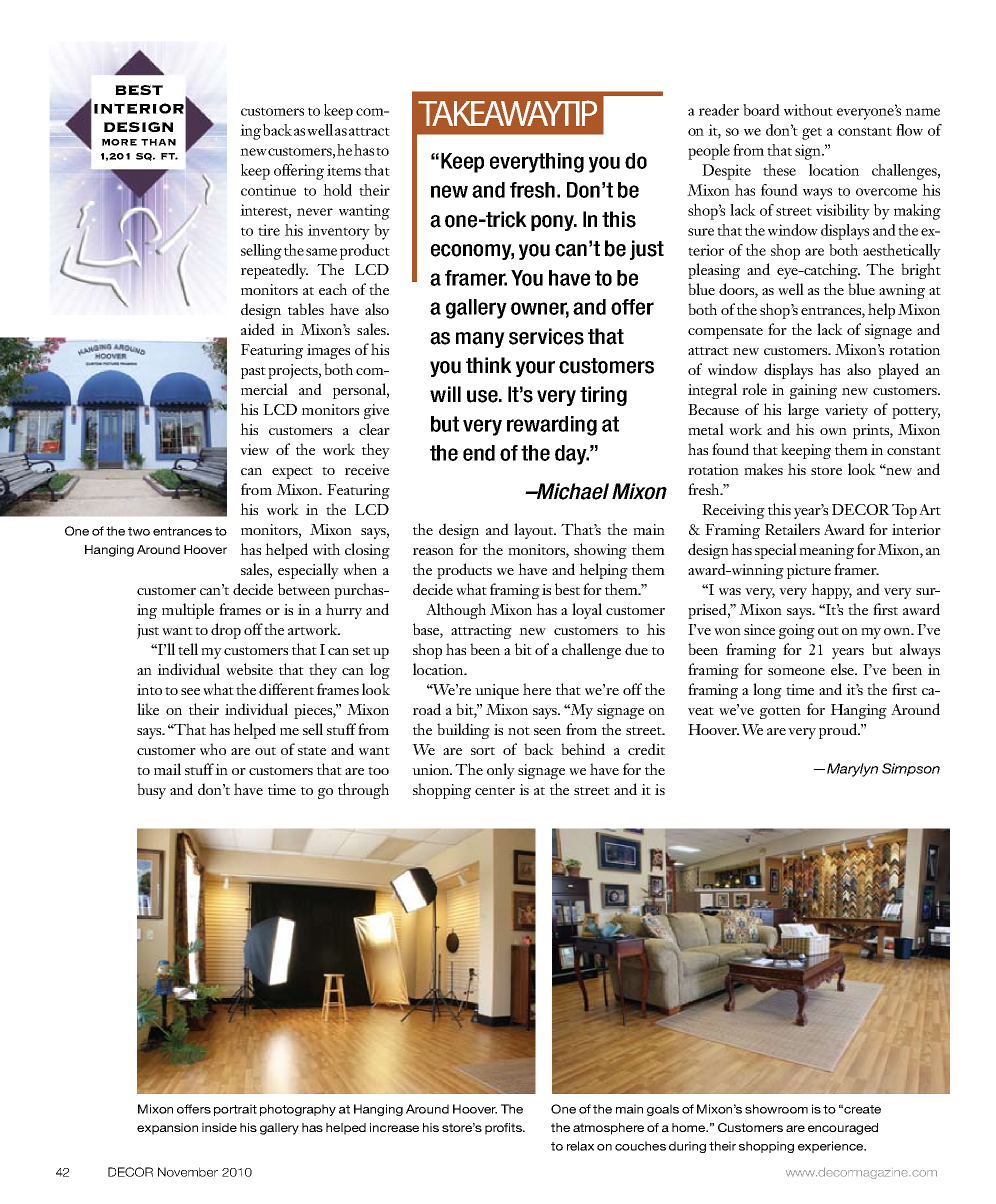 This screenshot has width=996, height=1204. I want to click on gaining, so click(813, 391).
